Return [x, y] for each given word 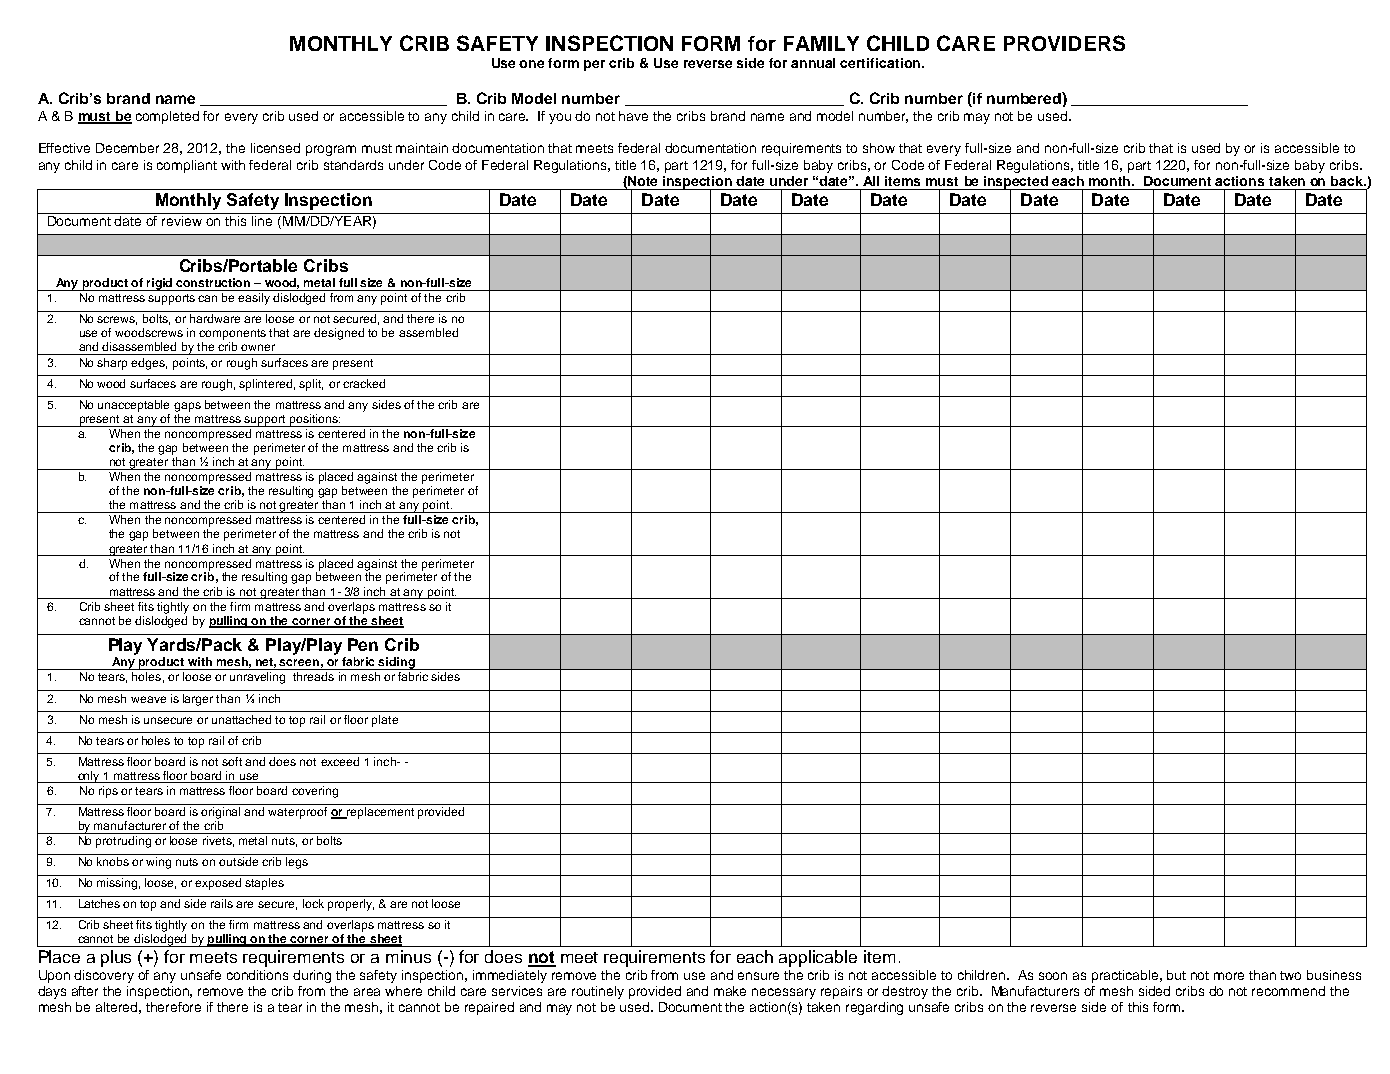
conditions [257, 975]
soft [232, 761]
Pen [363, 644]
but [1176, 975]
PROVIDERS [1064, 43]
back [1348, 181]
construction [213, 282]
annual [813, 63]
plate [385, 721]
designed [339, 334]
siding [397, 663]
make [730, 991]
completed [167, 117]
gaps [187, 407]
